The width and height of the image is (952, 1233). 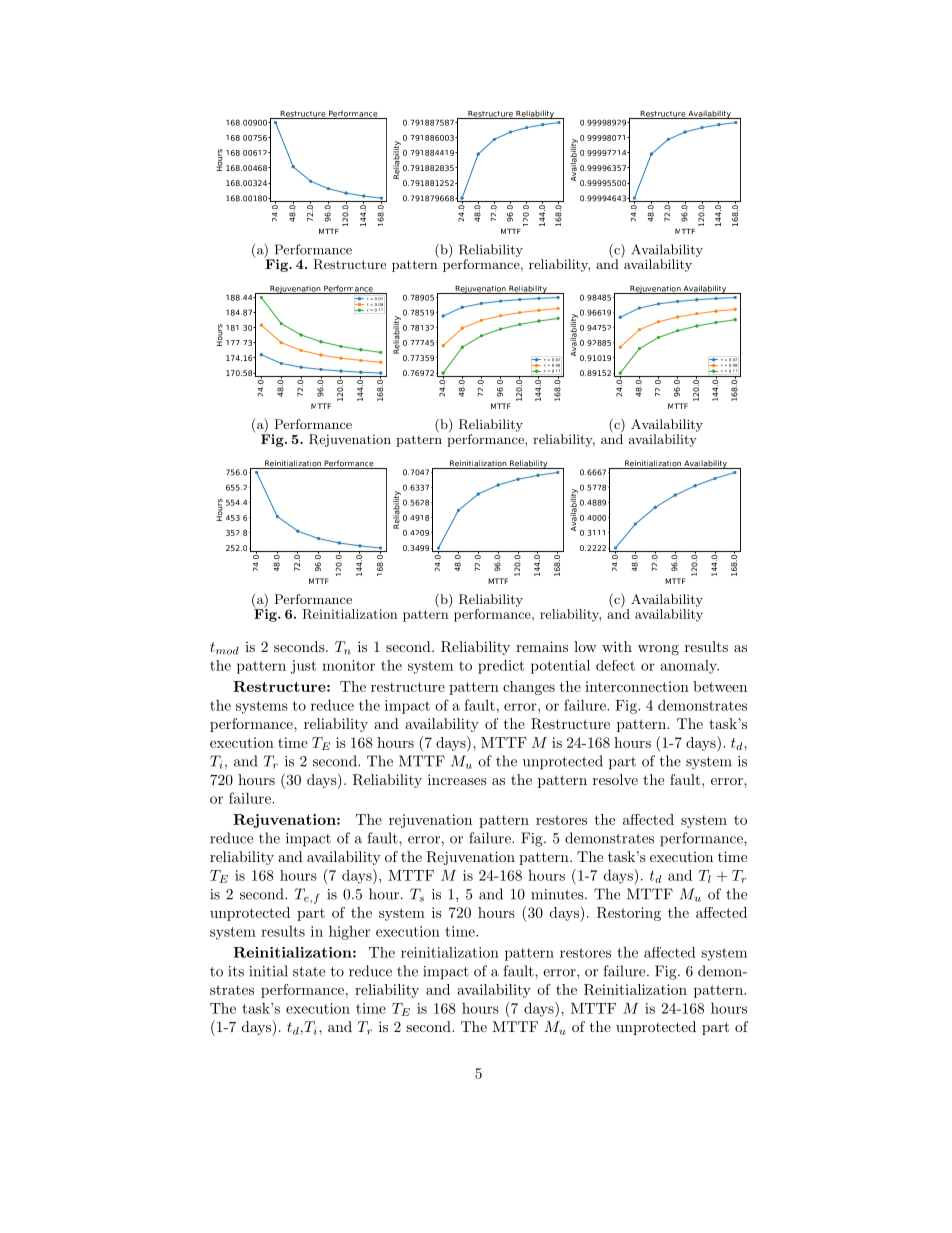 What do you see at coordinates (309, 972) in the image?
I see `state` at bounding box center [309, 972].
